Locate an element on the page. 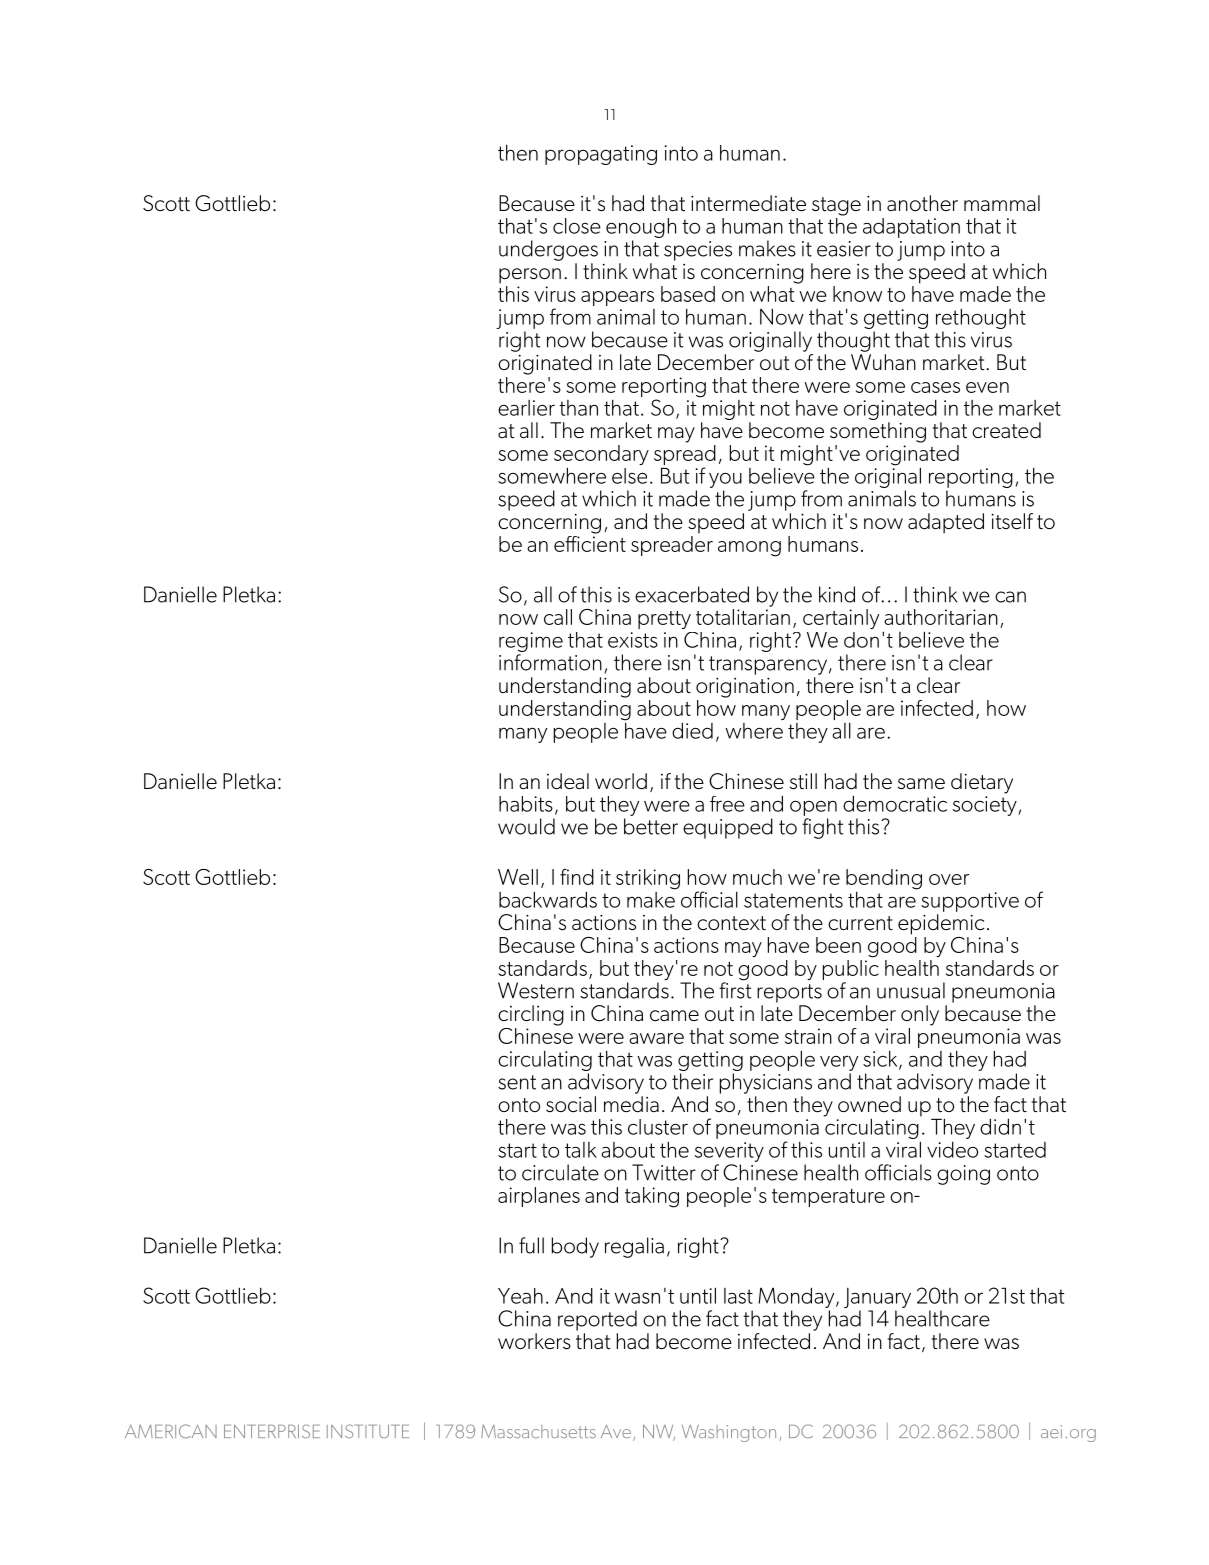 The image size is (1209, 1565). person is located at coordinates (530, 276).
